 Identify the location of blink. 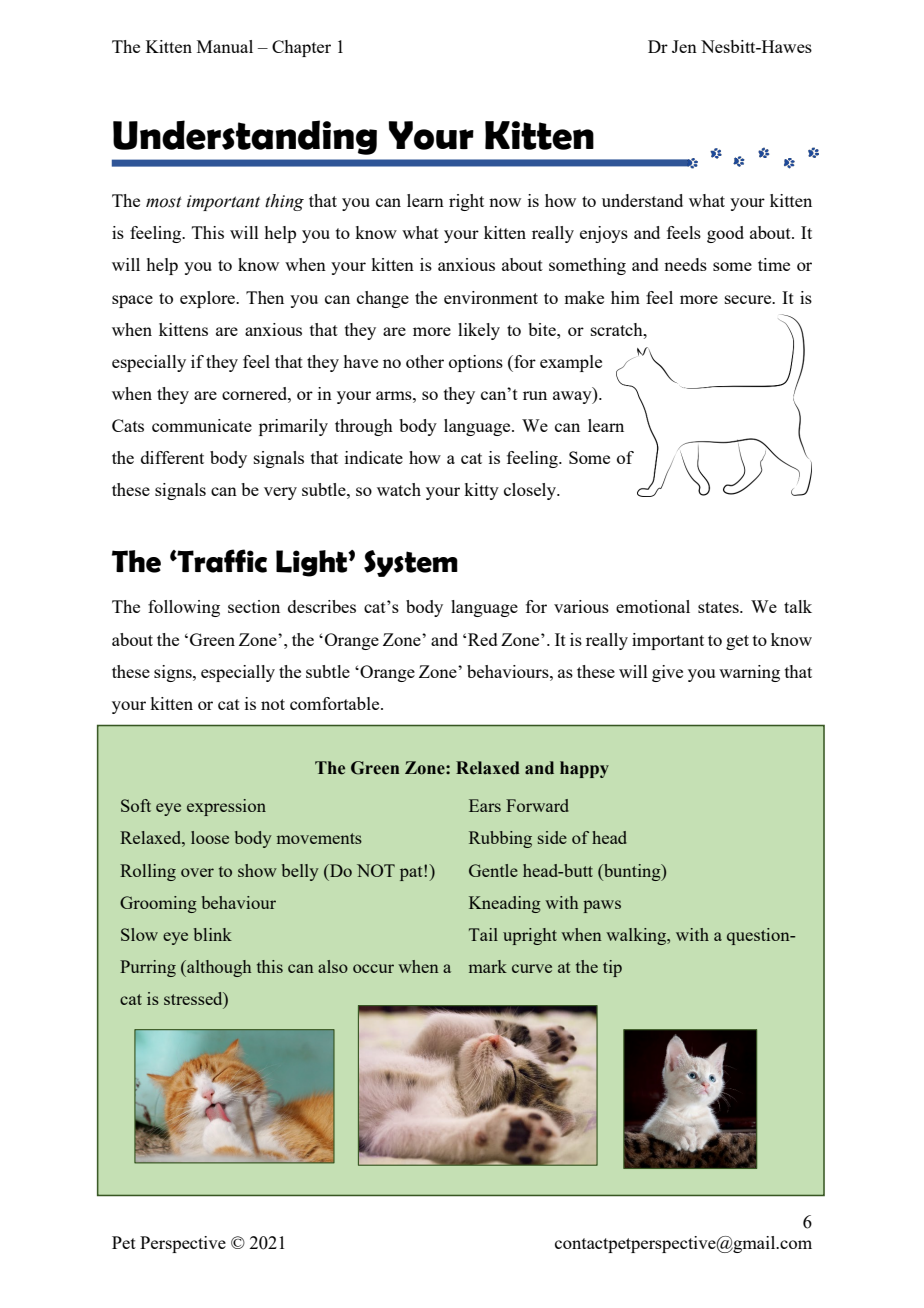
(213, 934).
